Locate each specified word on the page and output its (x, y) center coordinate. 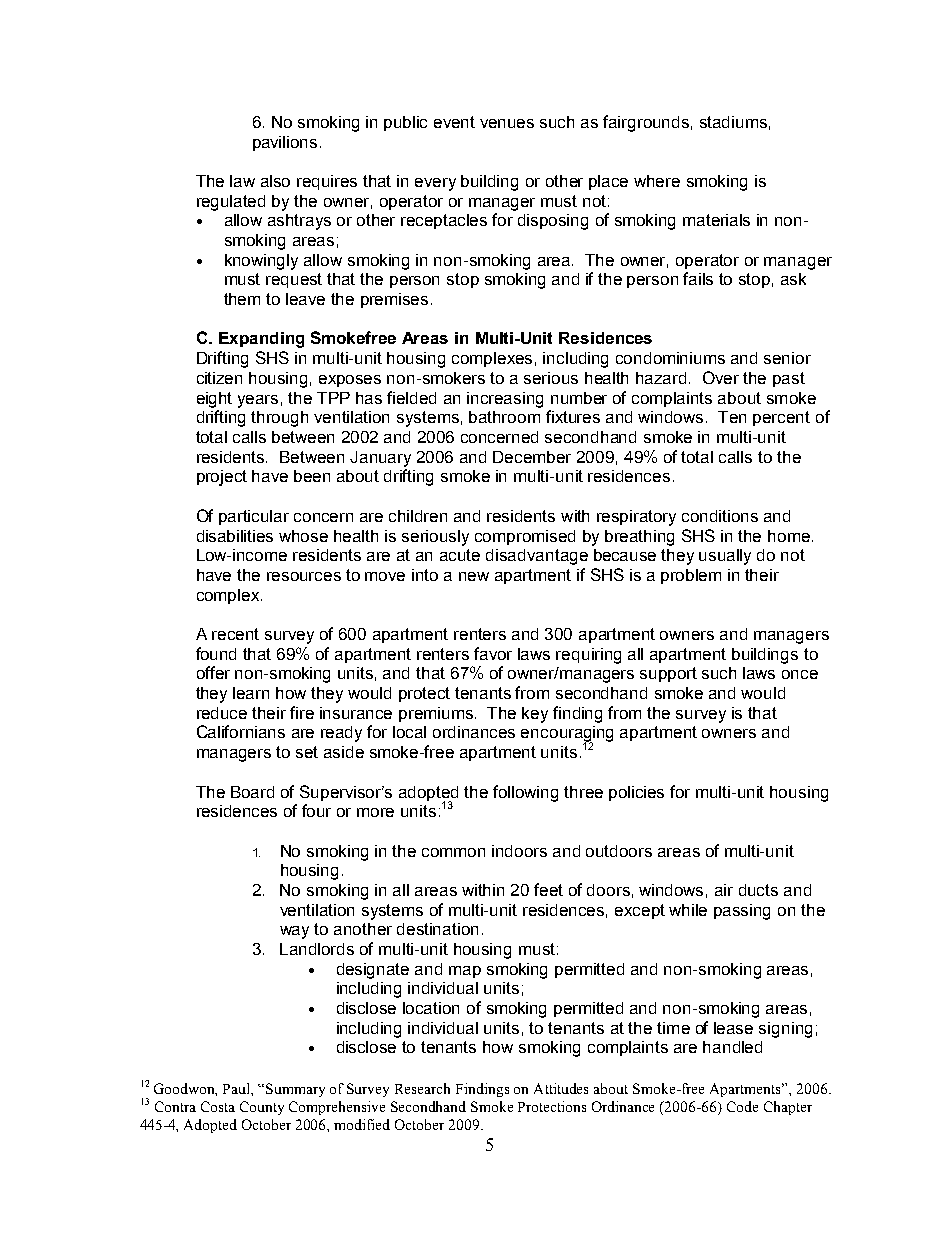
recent (235, 634)
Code (742, 1106)
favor (493, 653)
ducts (758, 890)
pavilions (285, 143)
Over (721, 377)
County (262, 1108)
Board (252, 792)
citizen (219, 378)
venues (507, 123)
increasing (505, 400)
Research (422, 1088)
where (657, 181)
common (453, 852)
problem (691, 576)
